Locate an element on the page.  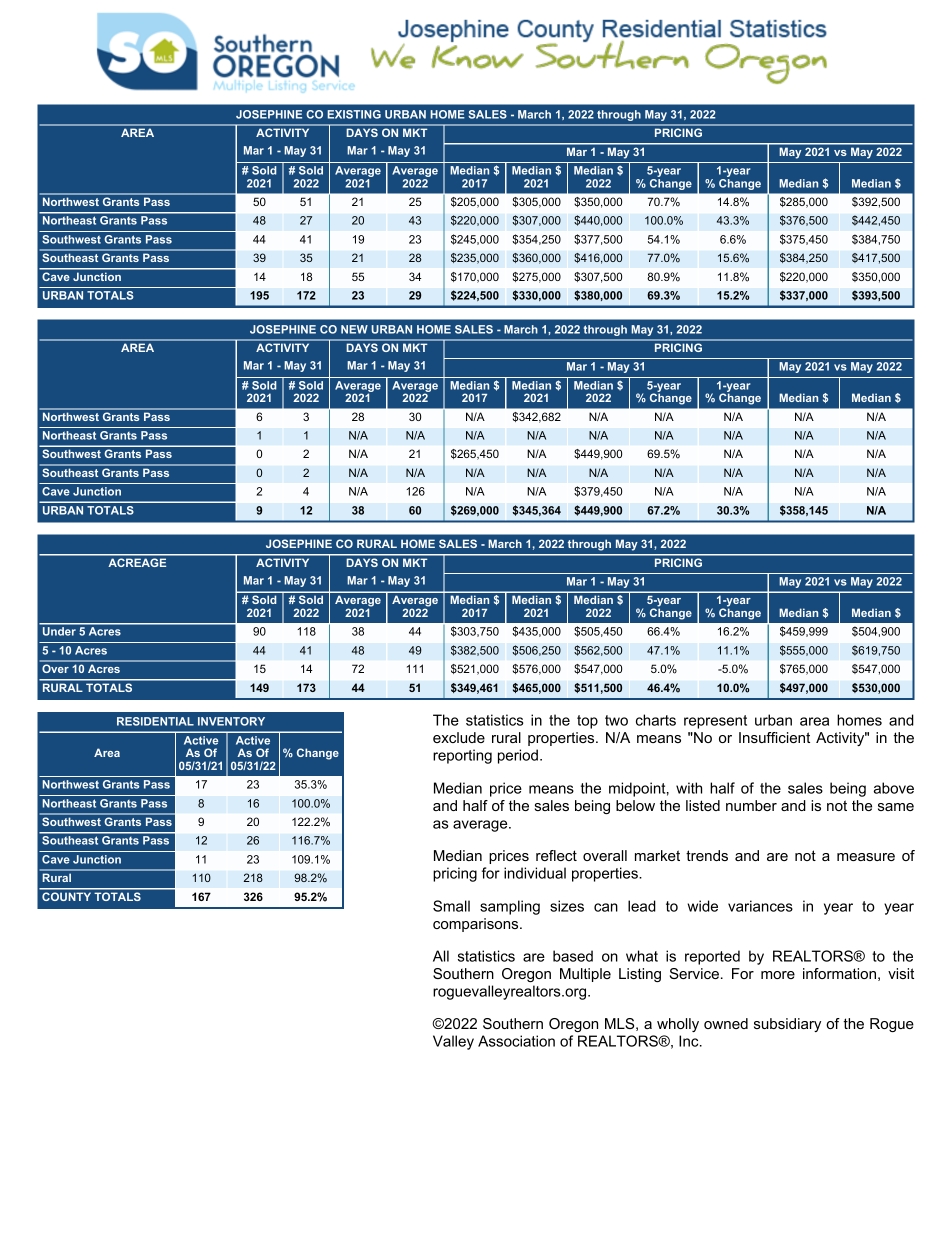
reporting is located at coordinates (462, 756).
